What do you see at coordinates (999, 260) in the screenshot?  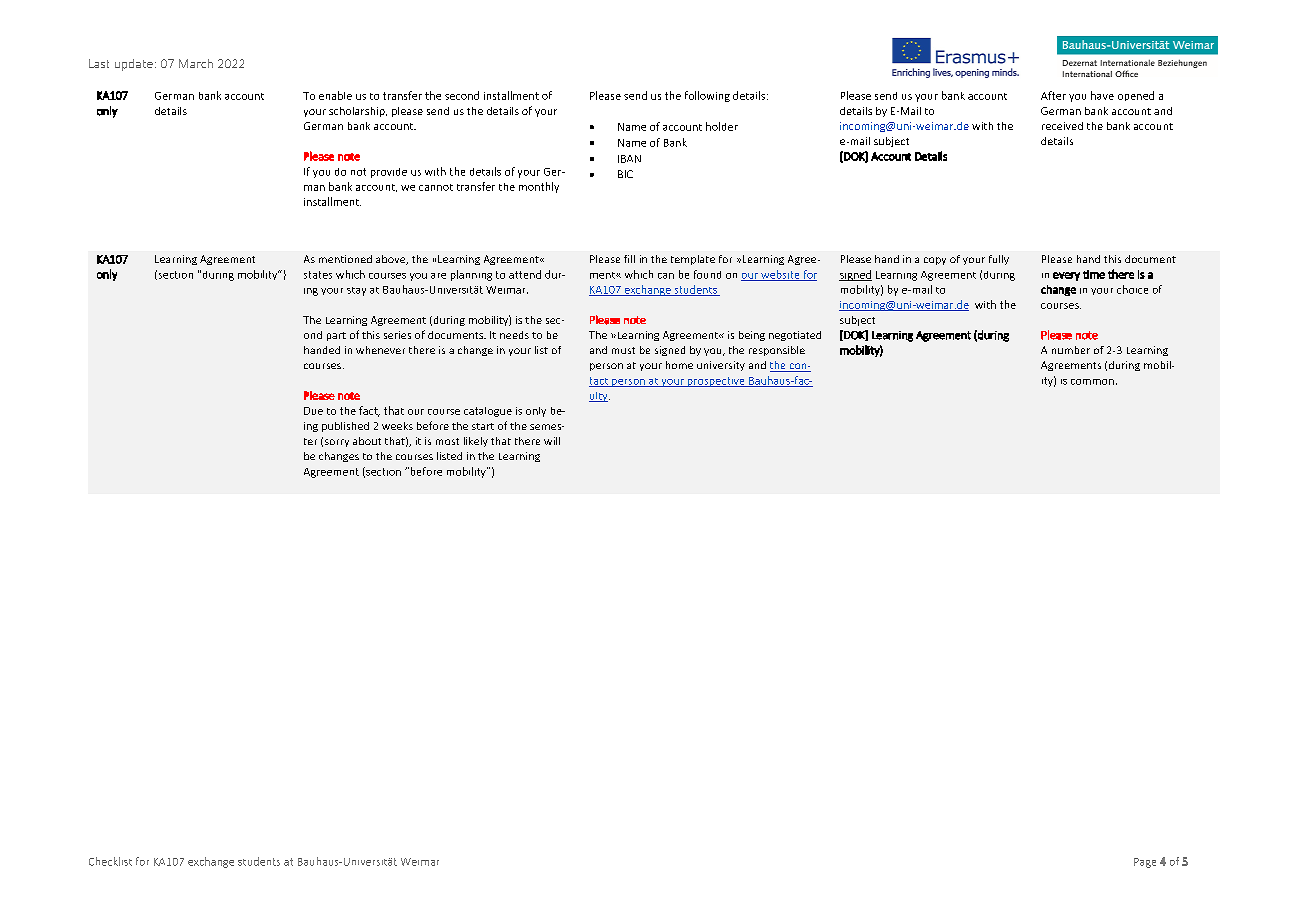 I see `fully` at bounding box center [999, 260].
